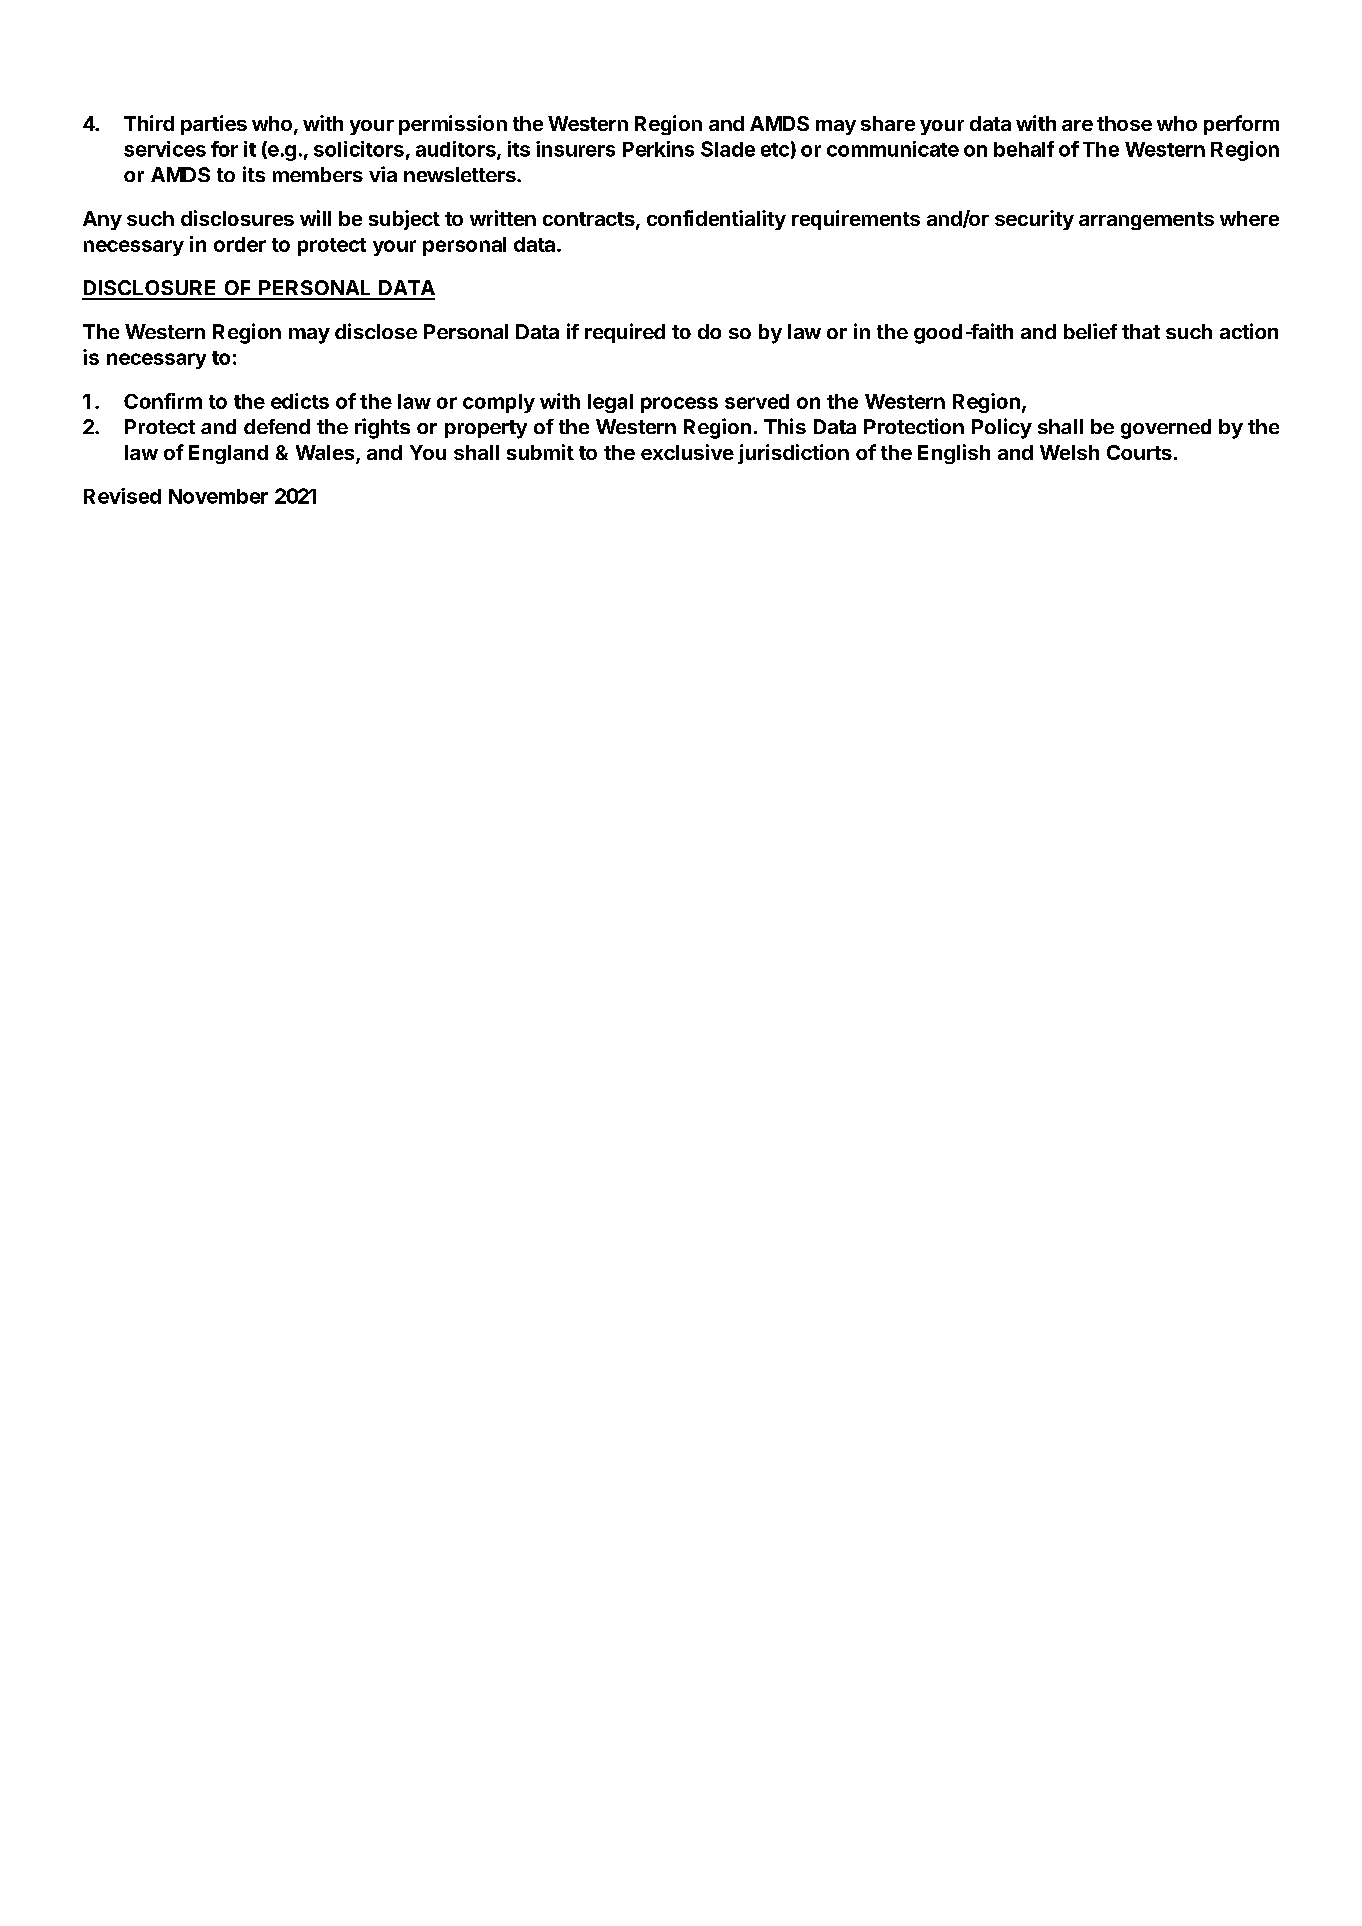 Image resolution: width=1362 pixels, height=1926 pixels. What do you see at coordinates (658, 149) in the screenshot?
I see `Perkins` at bounding box center [658, 149].
